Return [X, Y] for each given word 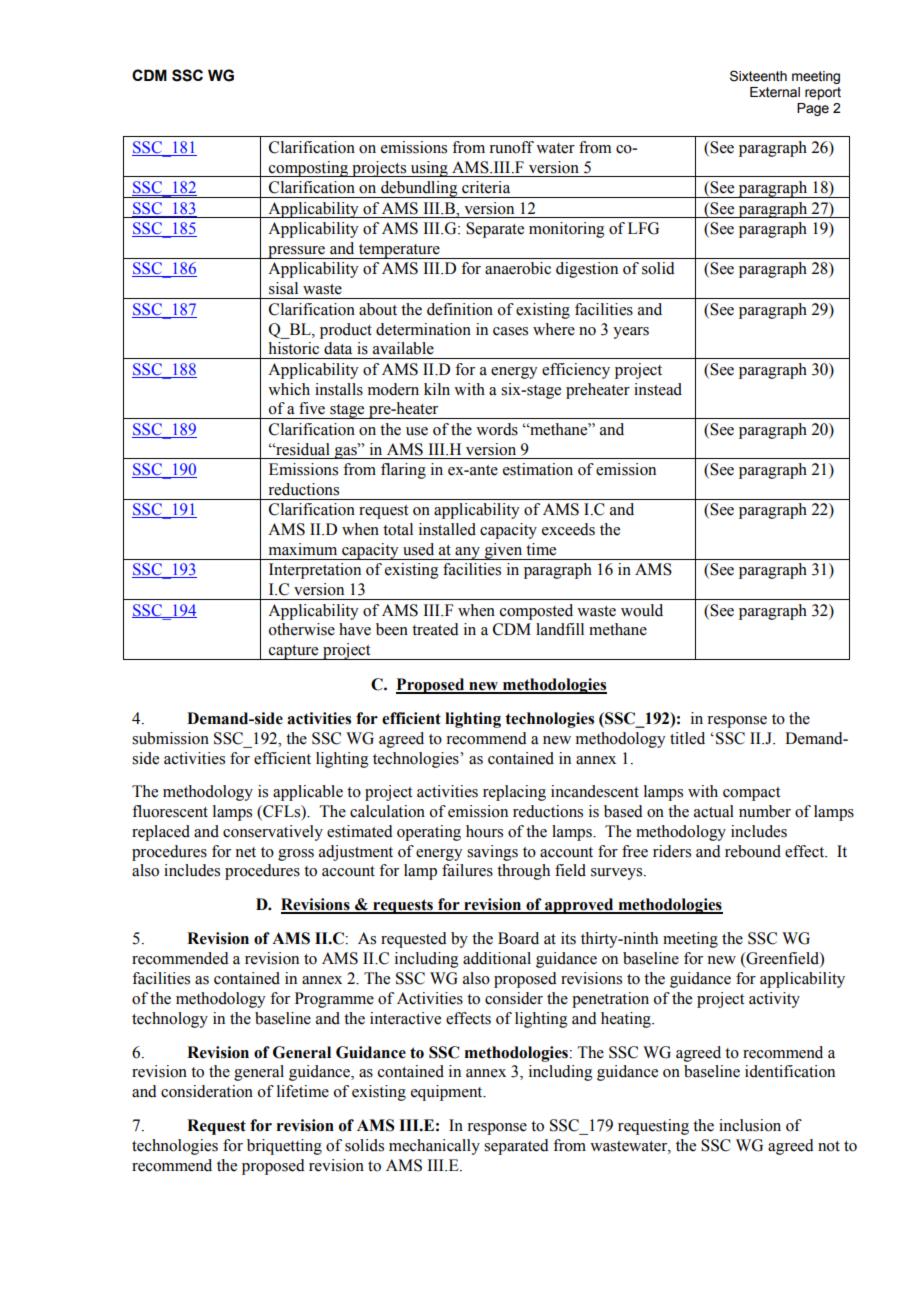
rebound [753, 851]
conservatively [273, 833]
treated [435, 629]
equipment [448, 1093]
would [642, 610]
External [775, 92]
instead [658, 389]
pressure [296, 252]
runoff [511, 147]
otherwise [302, 629]
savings [492, 853]
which [289, 389]
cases [510, 331]
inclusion [750, 1125]
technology [170, 1020]
